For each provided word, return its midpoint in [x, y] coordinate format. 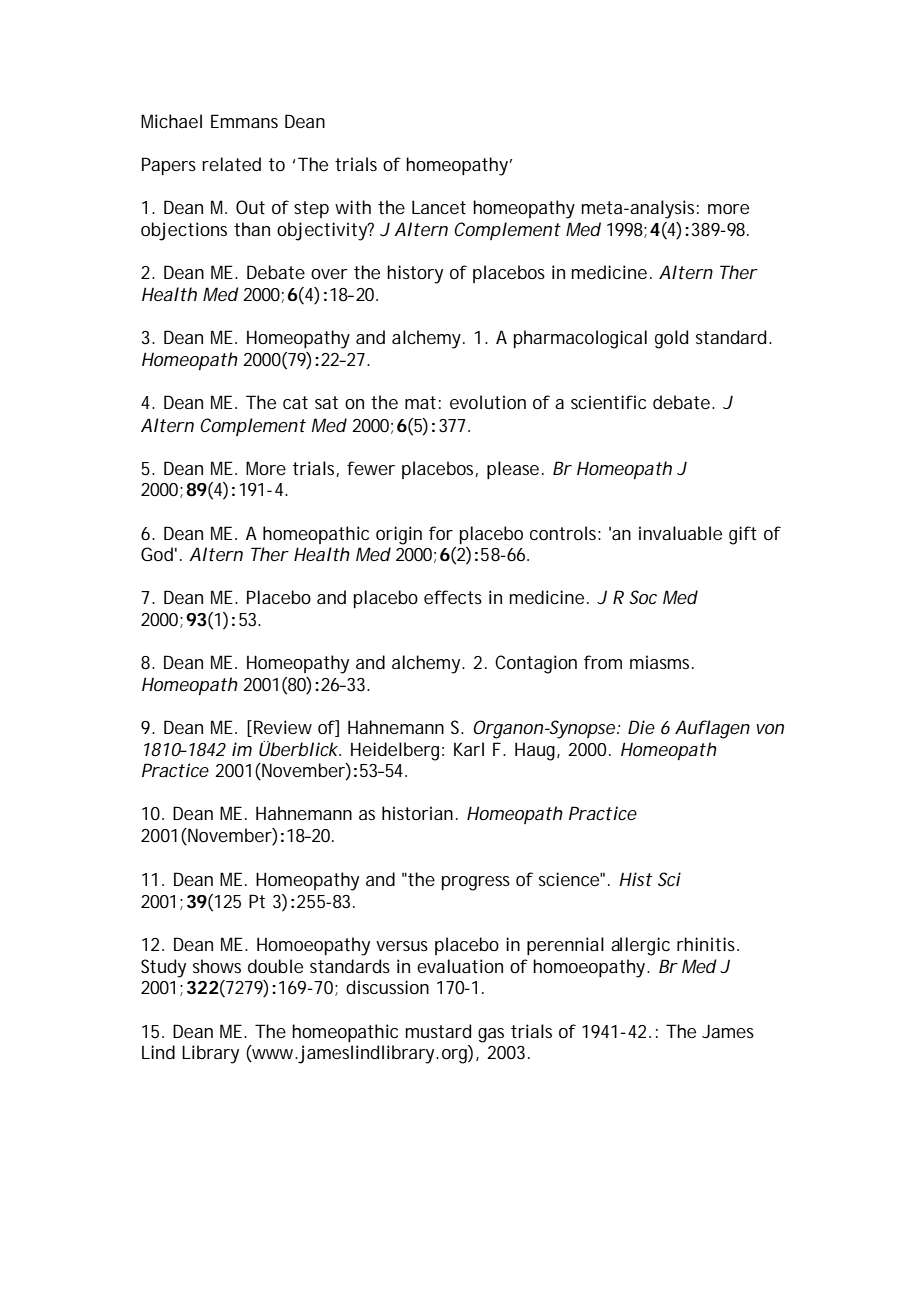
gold [671, 339]
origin [399, 535]
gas [491, 1035]
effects [453, 597]
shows [217, 966]
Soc [643, 597]
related [231, 164]
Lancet [439, 207]
